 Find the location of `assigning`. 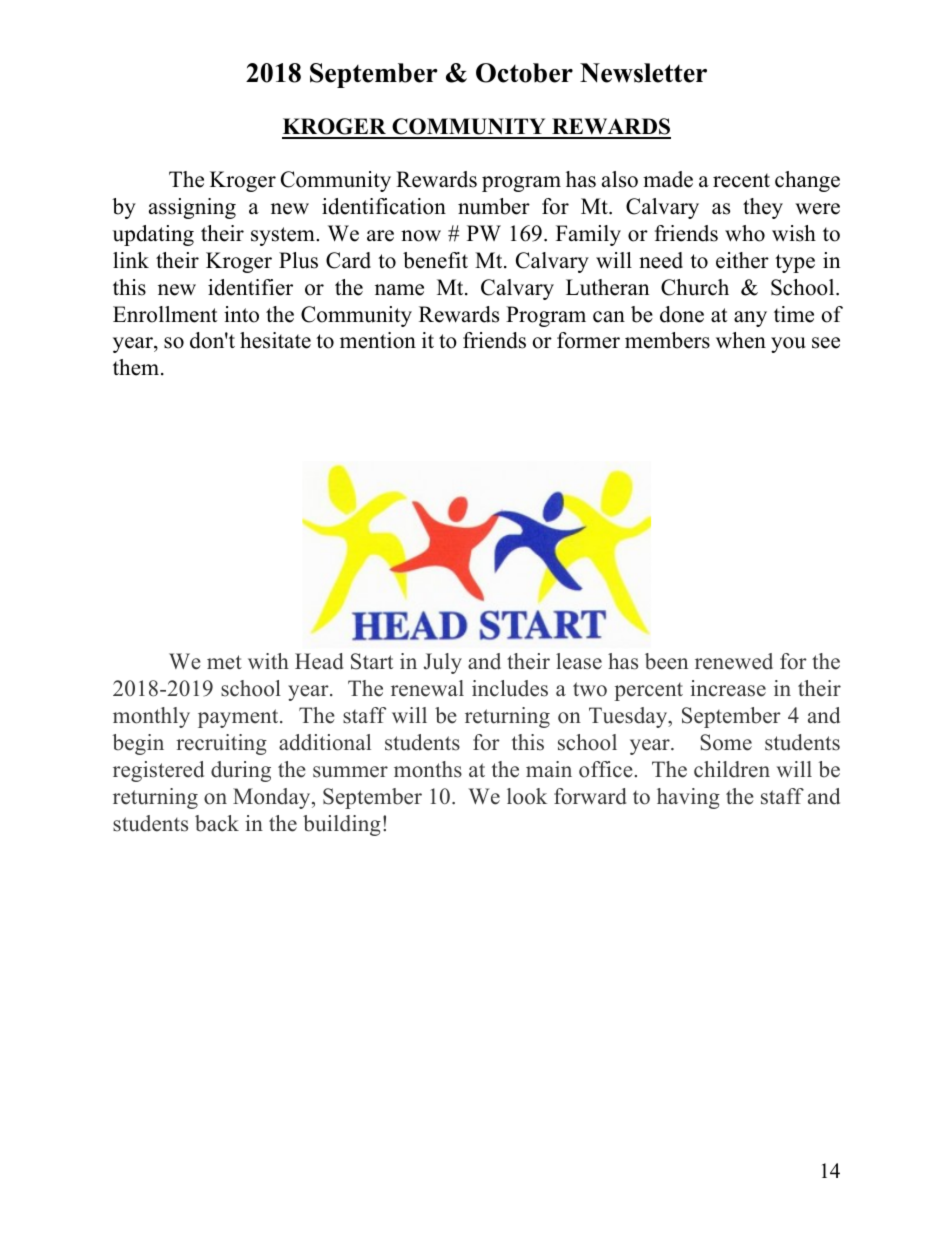

assigning is located at coordinates (192, 208).
